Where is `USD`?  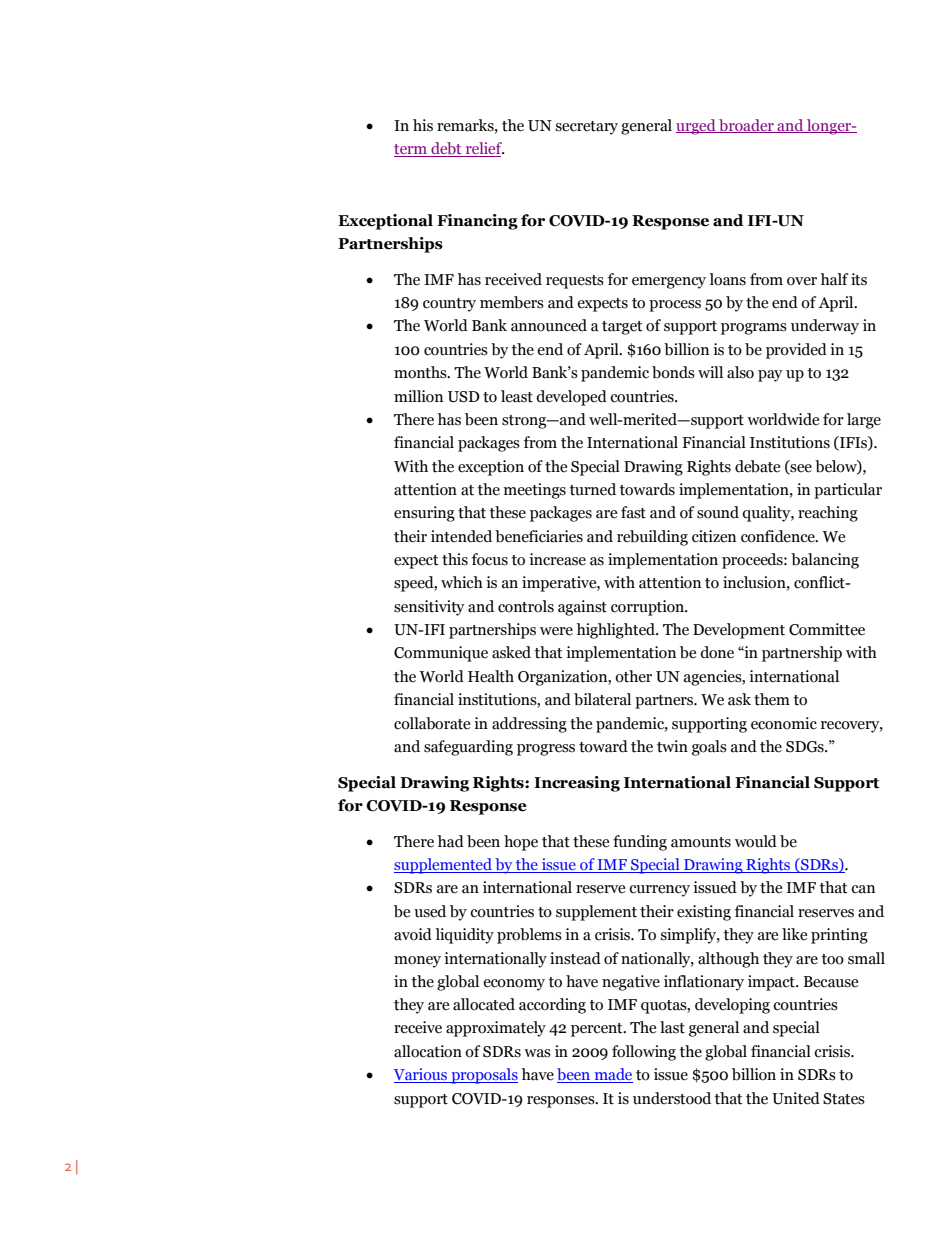 USD is located at coordinates (464, 397).
